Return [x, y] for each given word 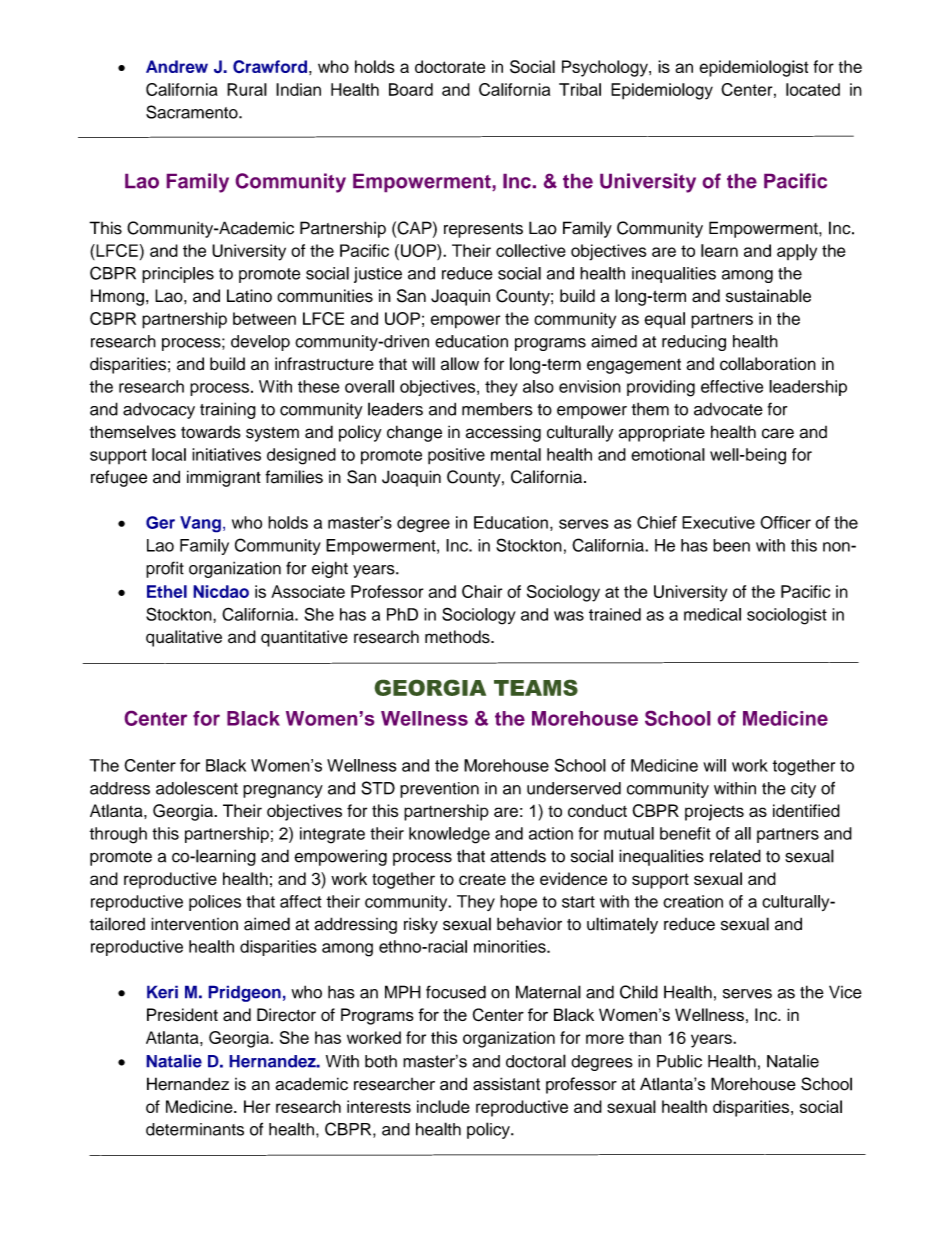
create [482, 879]
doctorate [450, 66]
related [735, 856]
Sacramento [193, 112]
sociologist [787, 616]
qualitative [184, 638]
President [182, 1015]
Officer [785, 522]
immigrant [224, 478]
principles [178, 275]
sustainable [768, 296]
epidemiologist [753, 68]
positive [456, 456]
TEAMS [536, 687]
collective [531, 250]
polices [215, 903]
